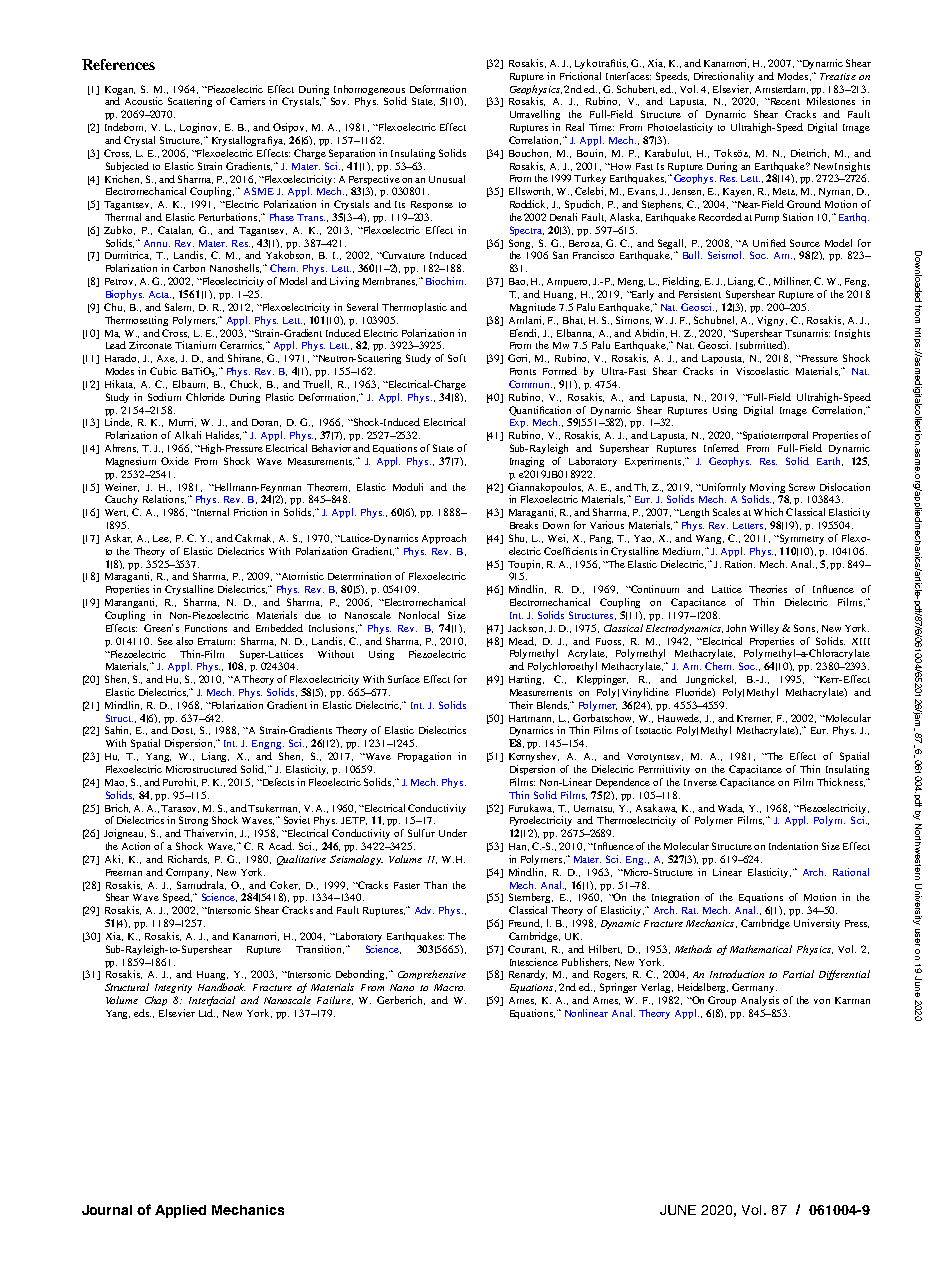 This image has width=952, height=1271. Describe the element at coordinates (457, 358) in the image. I see `Soft` at that location.
